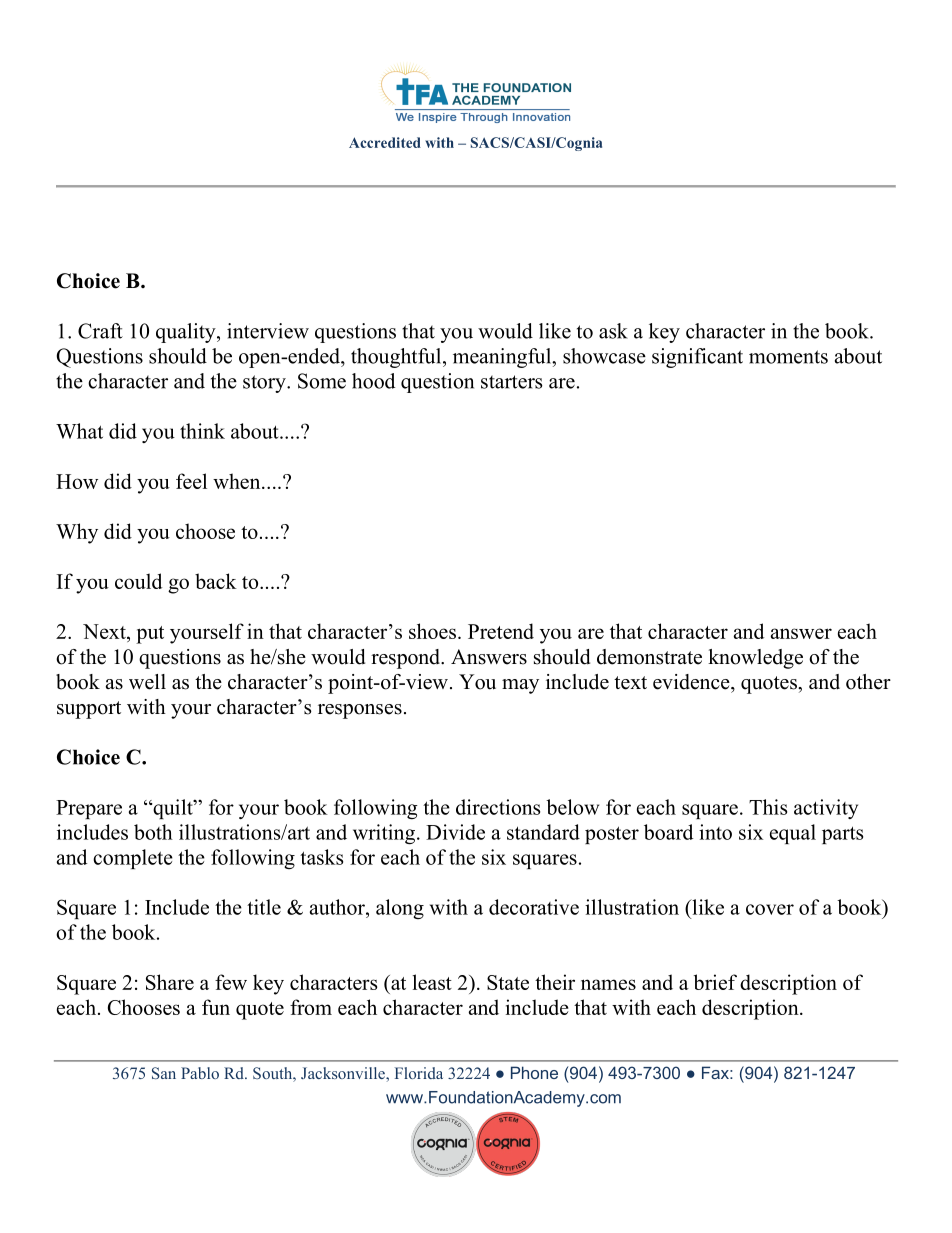 This screenshot has height=1233, width=952. I want to click on showcase, so click(604, 356).
